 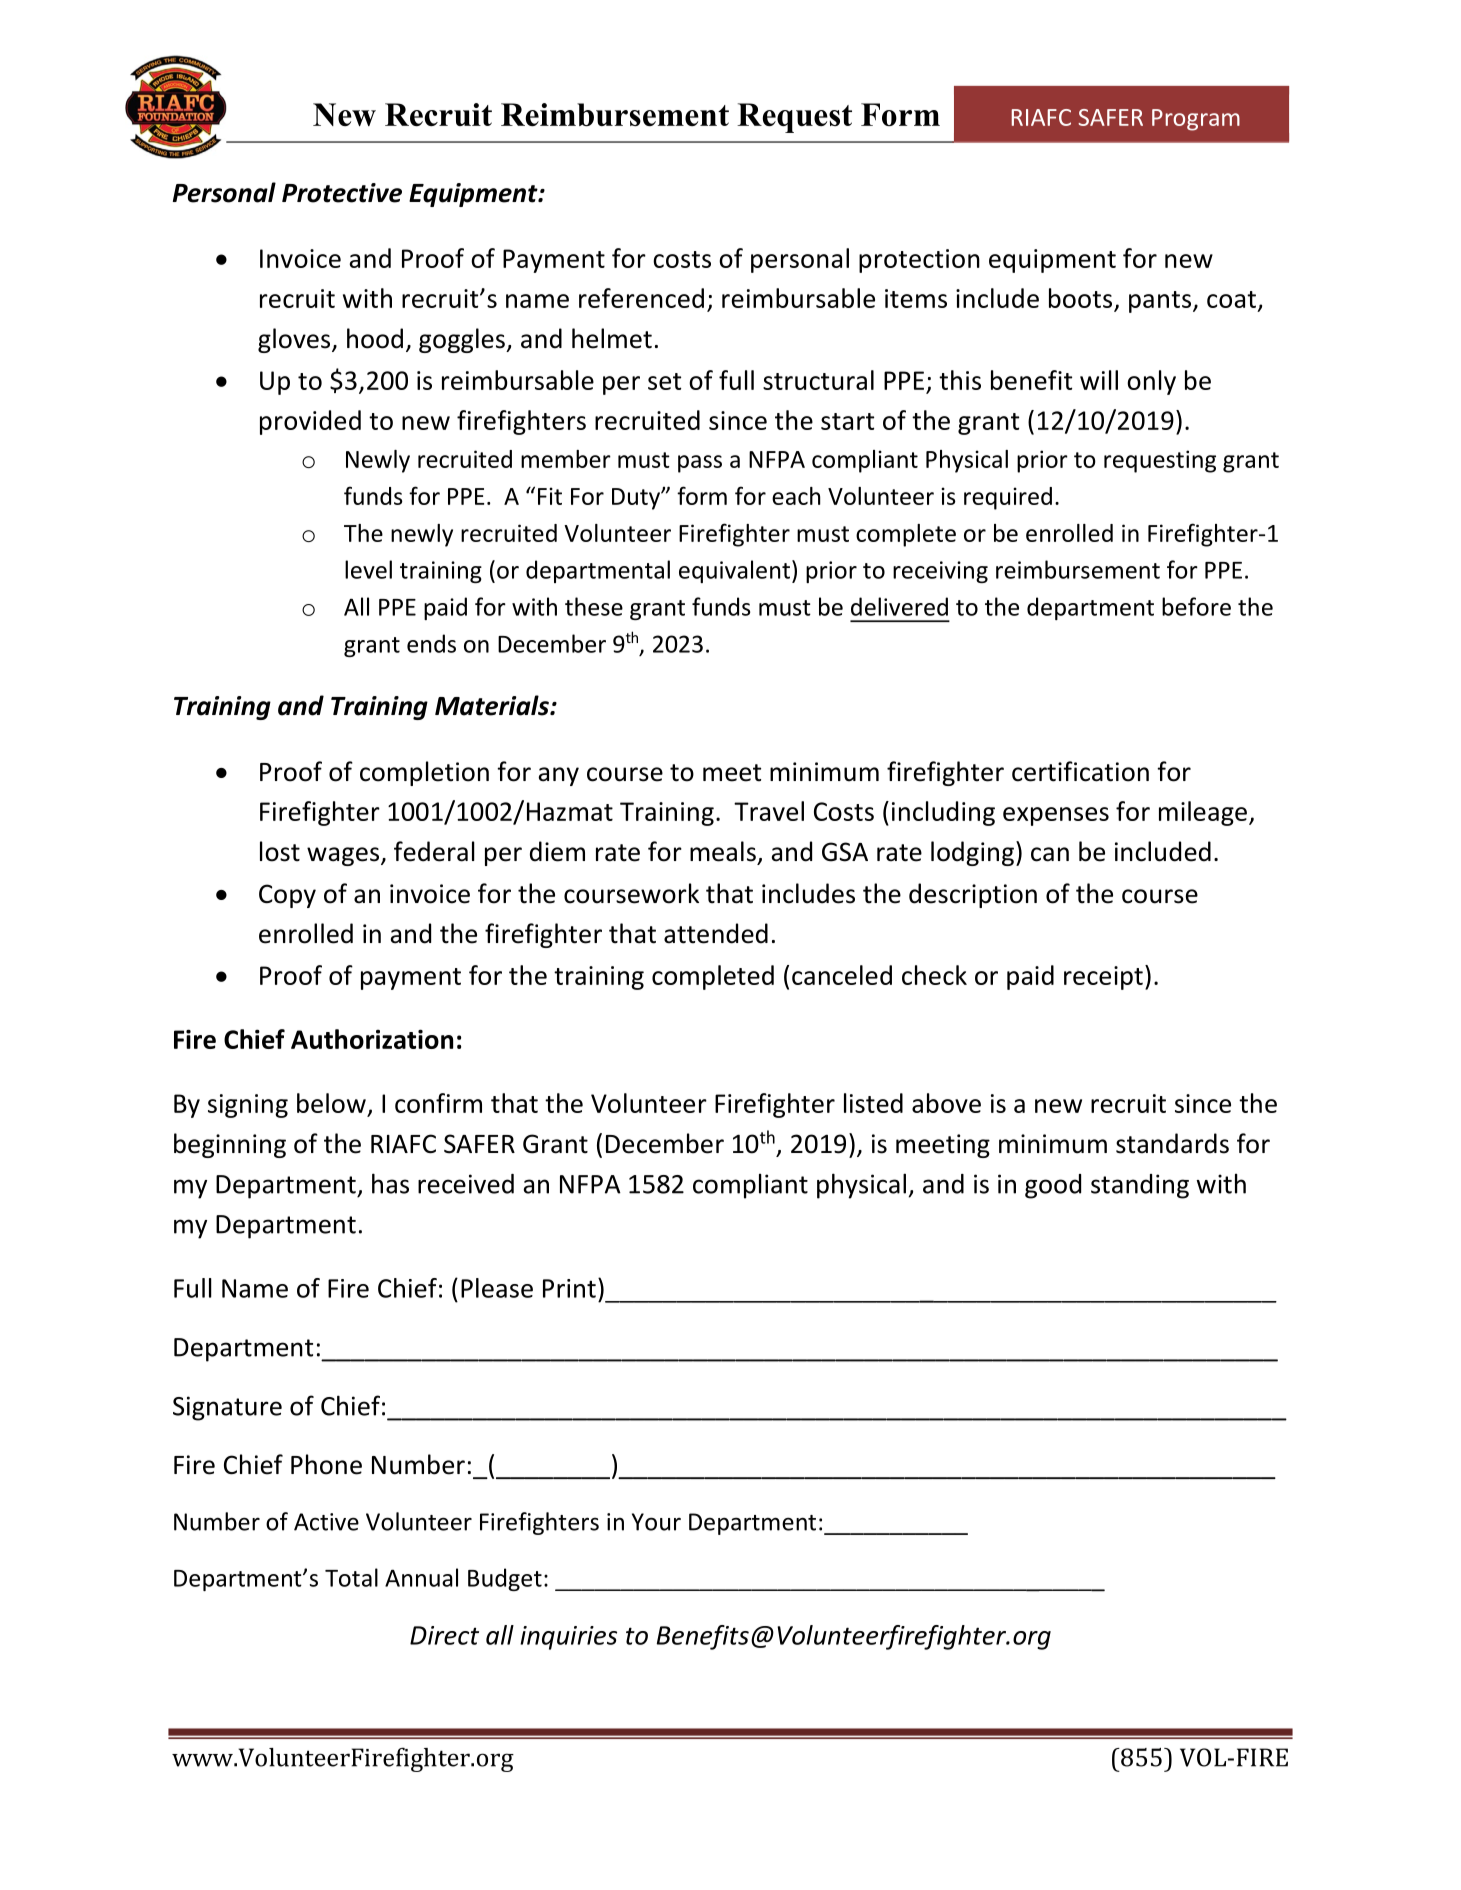 I want to click on receipt, so click(x=1103, y=978).
